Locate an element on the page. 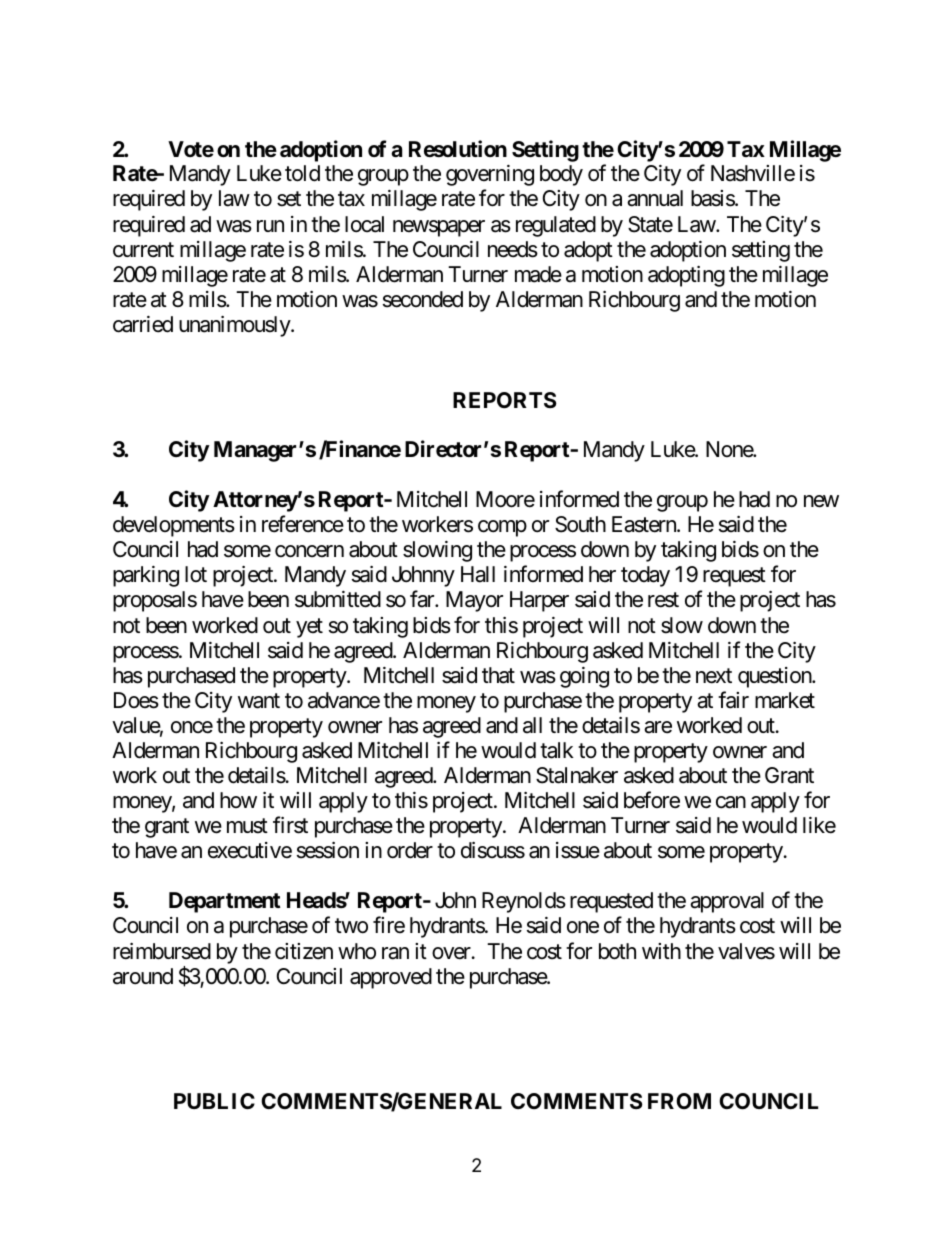 The height and width of the page is (1233, 952). told is located at coordinates (302, 173).
